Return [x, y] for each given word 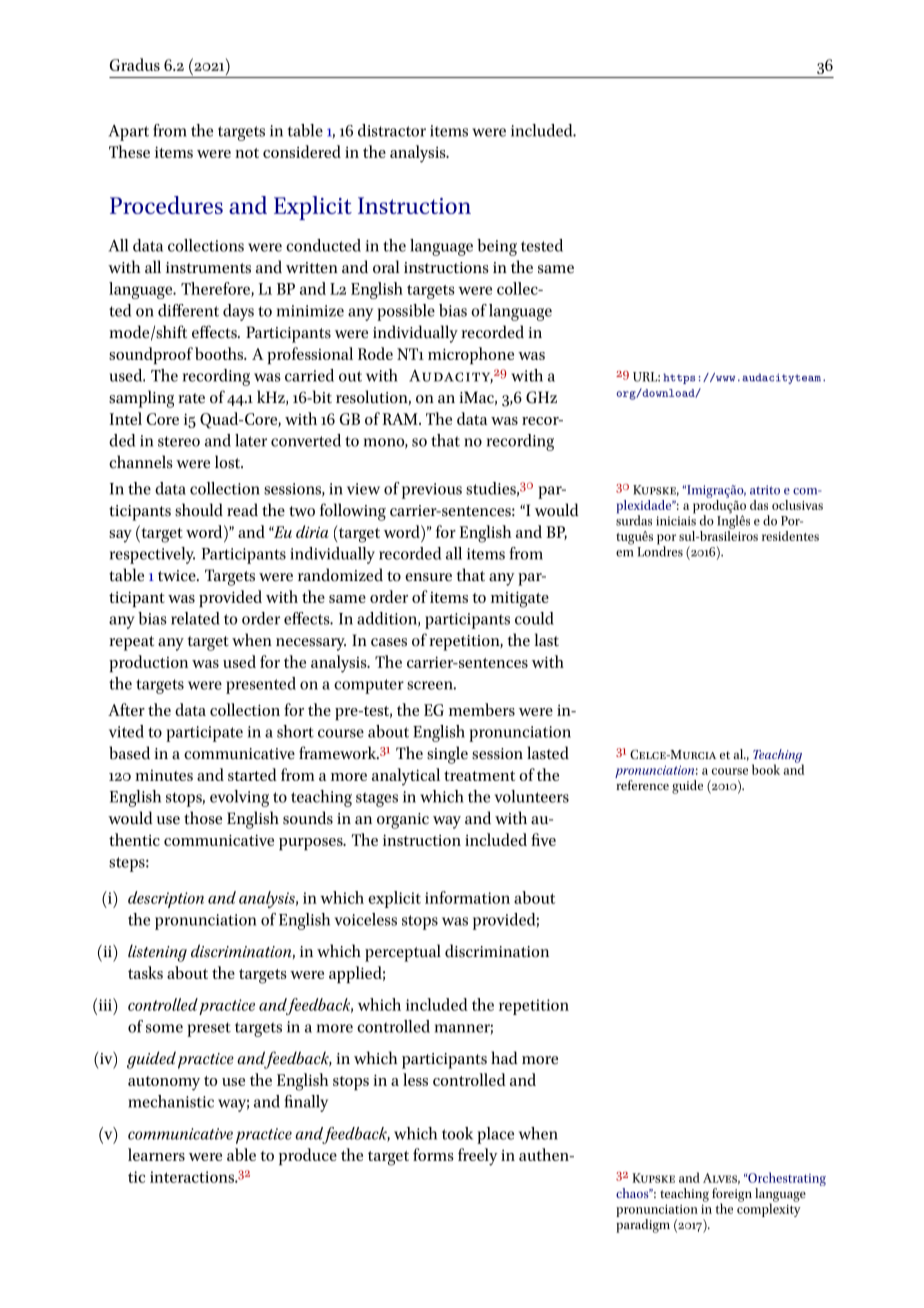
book [766, 769]
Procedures [166, 205]
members [482, 709]
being [497, 247]
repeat [131, 643]
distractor [392, 130]
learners [156, 1154]
